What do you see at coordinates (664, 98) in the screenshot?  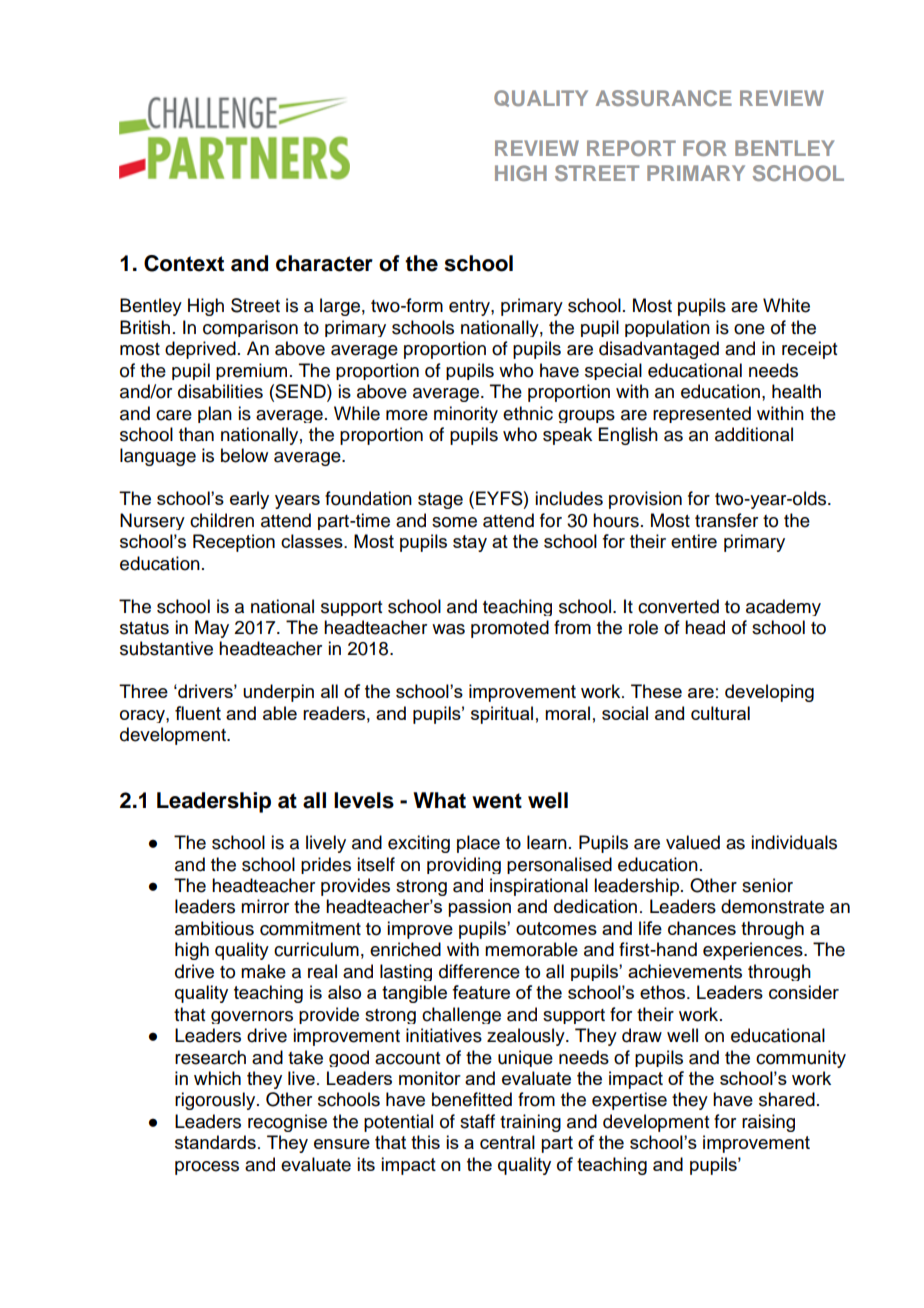 I see `ASSURANCE` at bounding box center [664, 98].
